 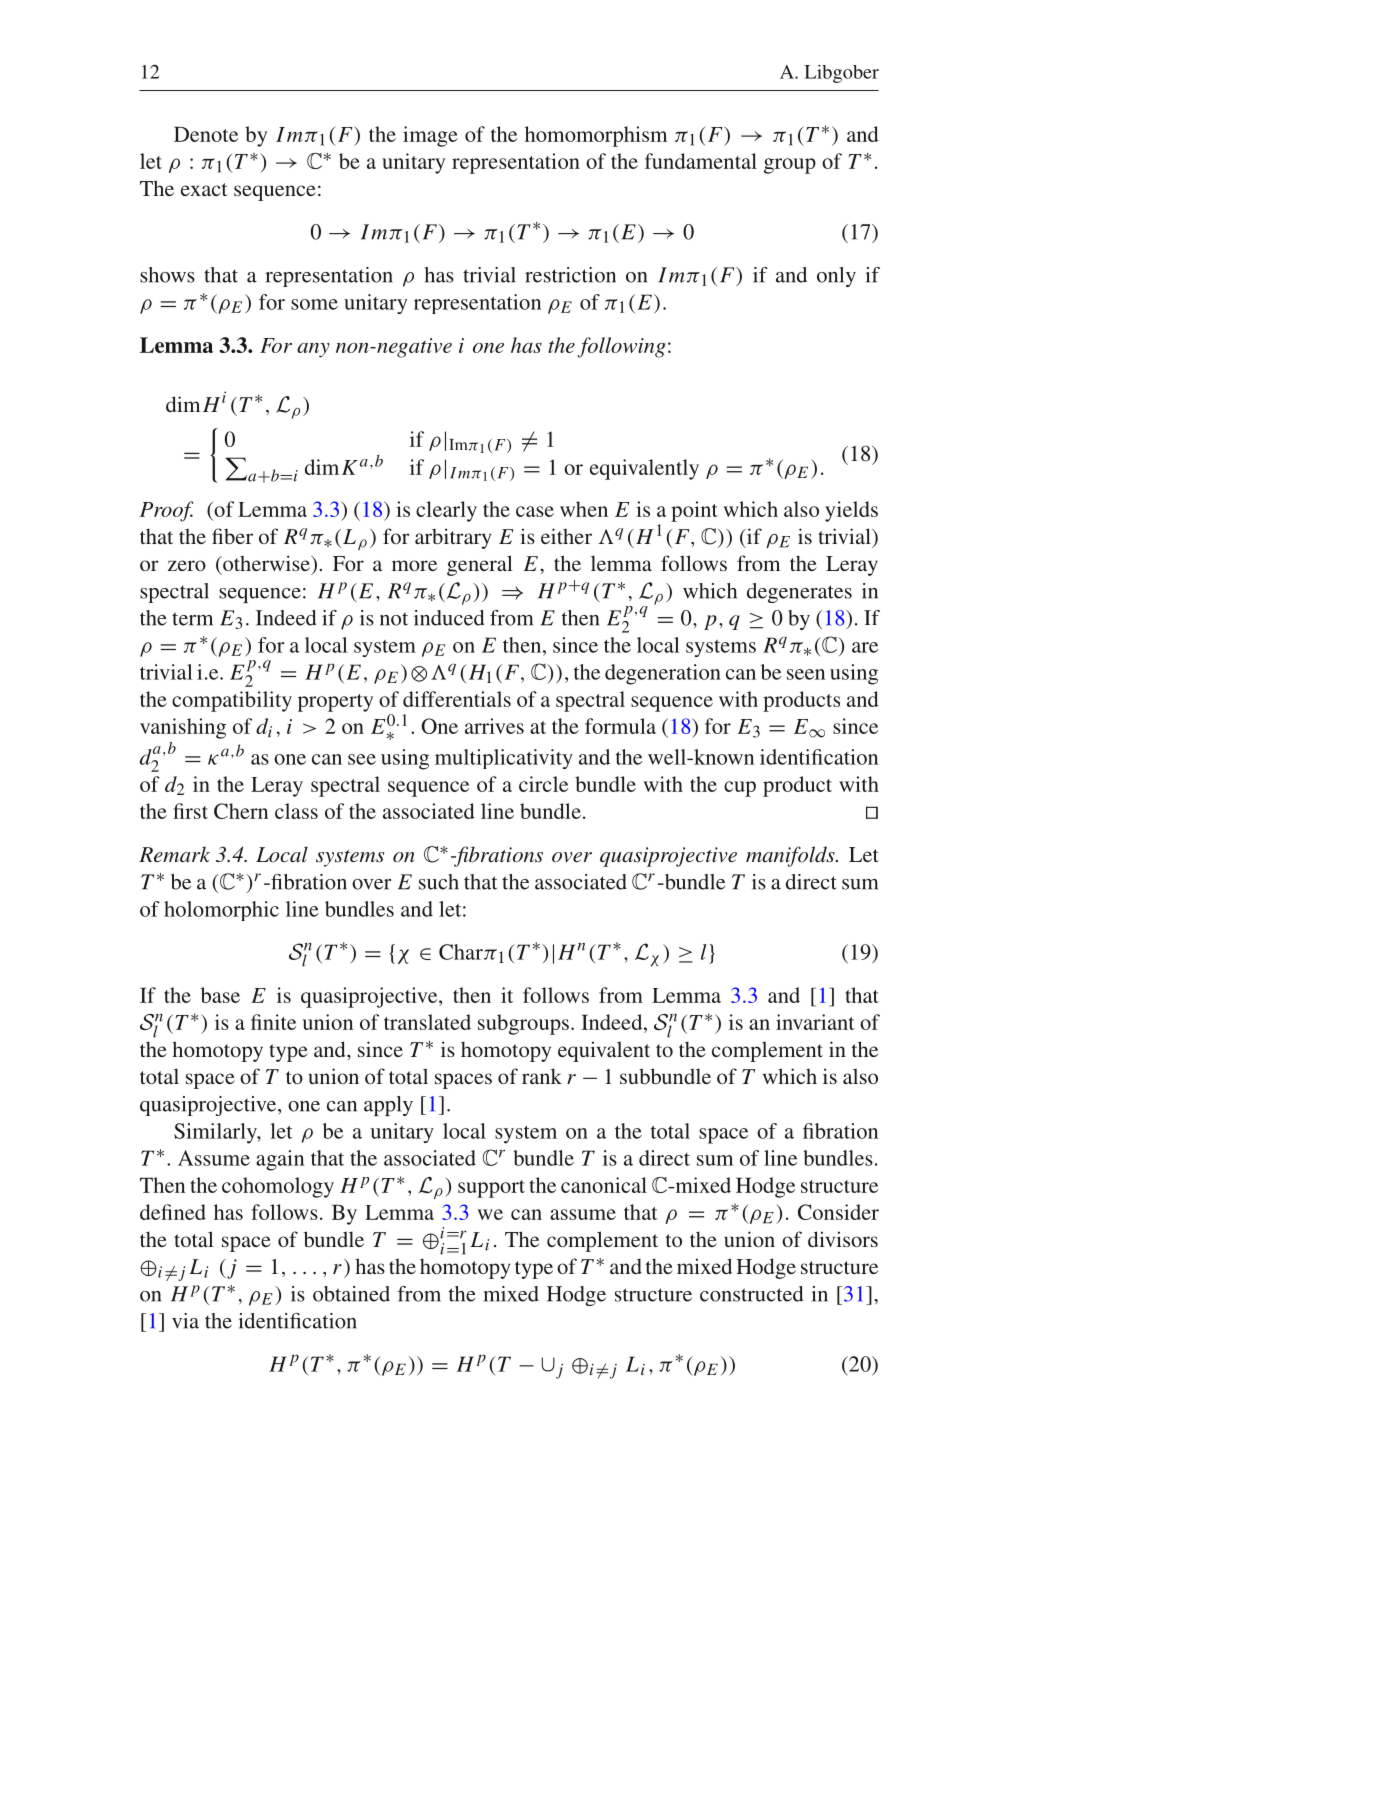 I want to click on exact, so click(x=204, y=189).
